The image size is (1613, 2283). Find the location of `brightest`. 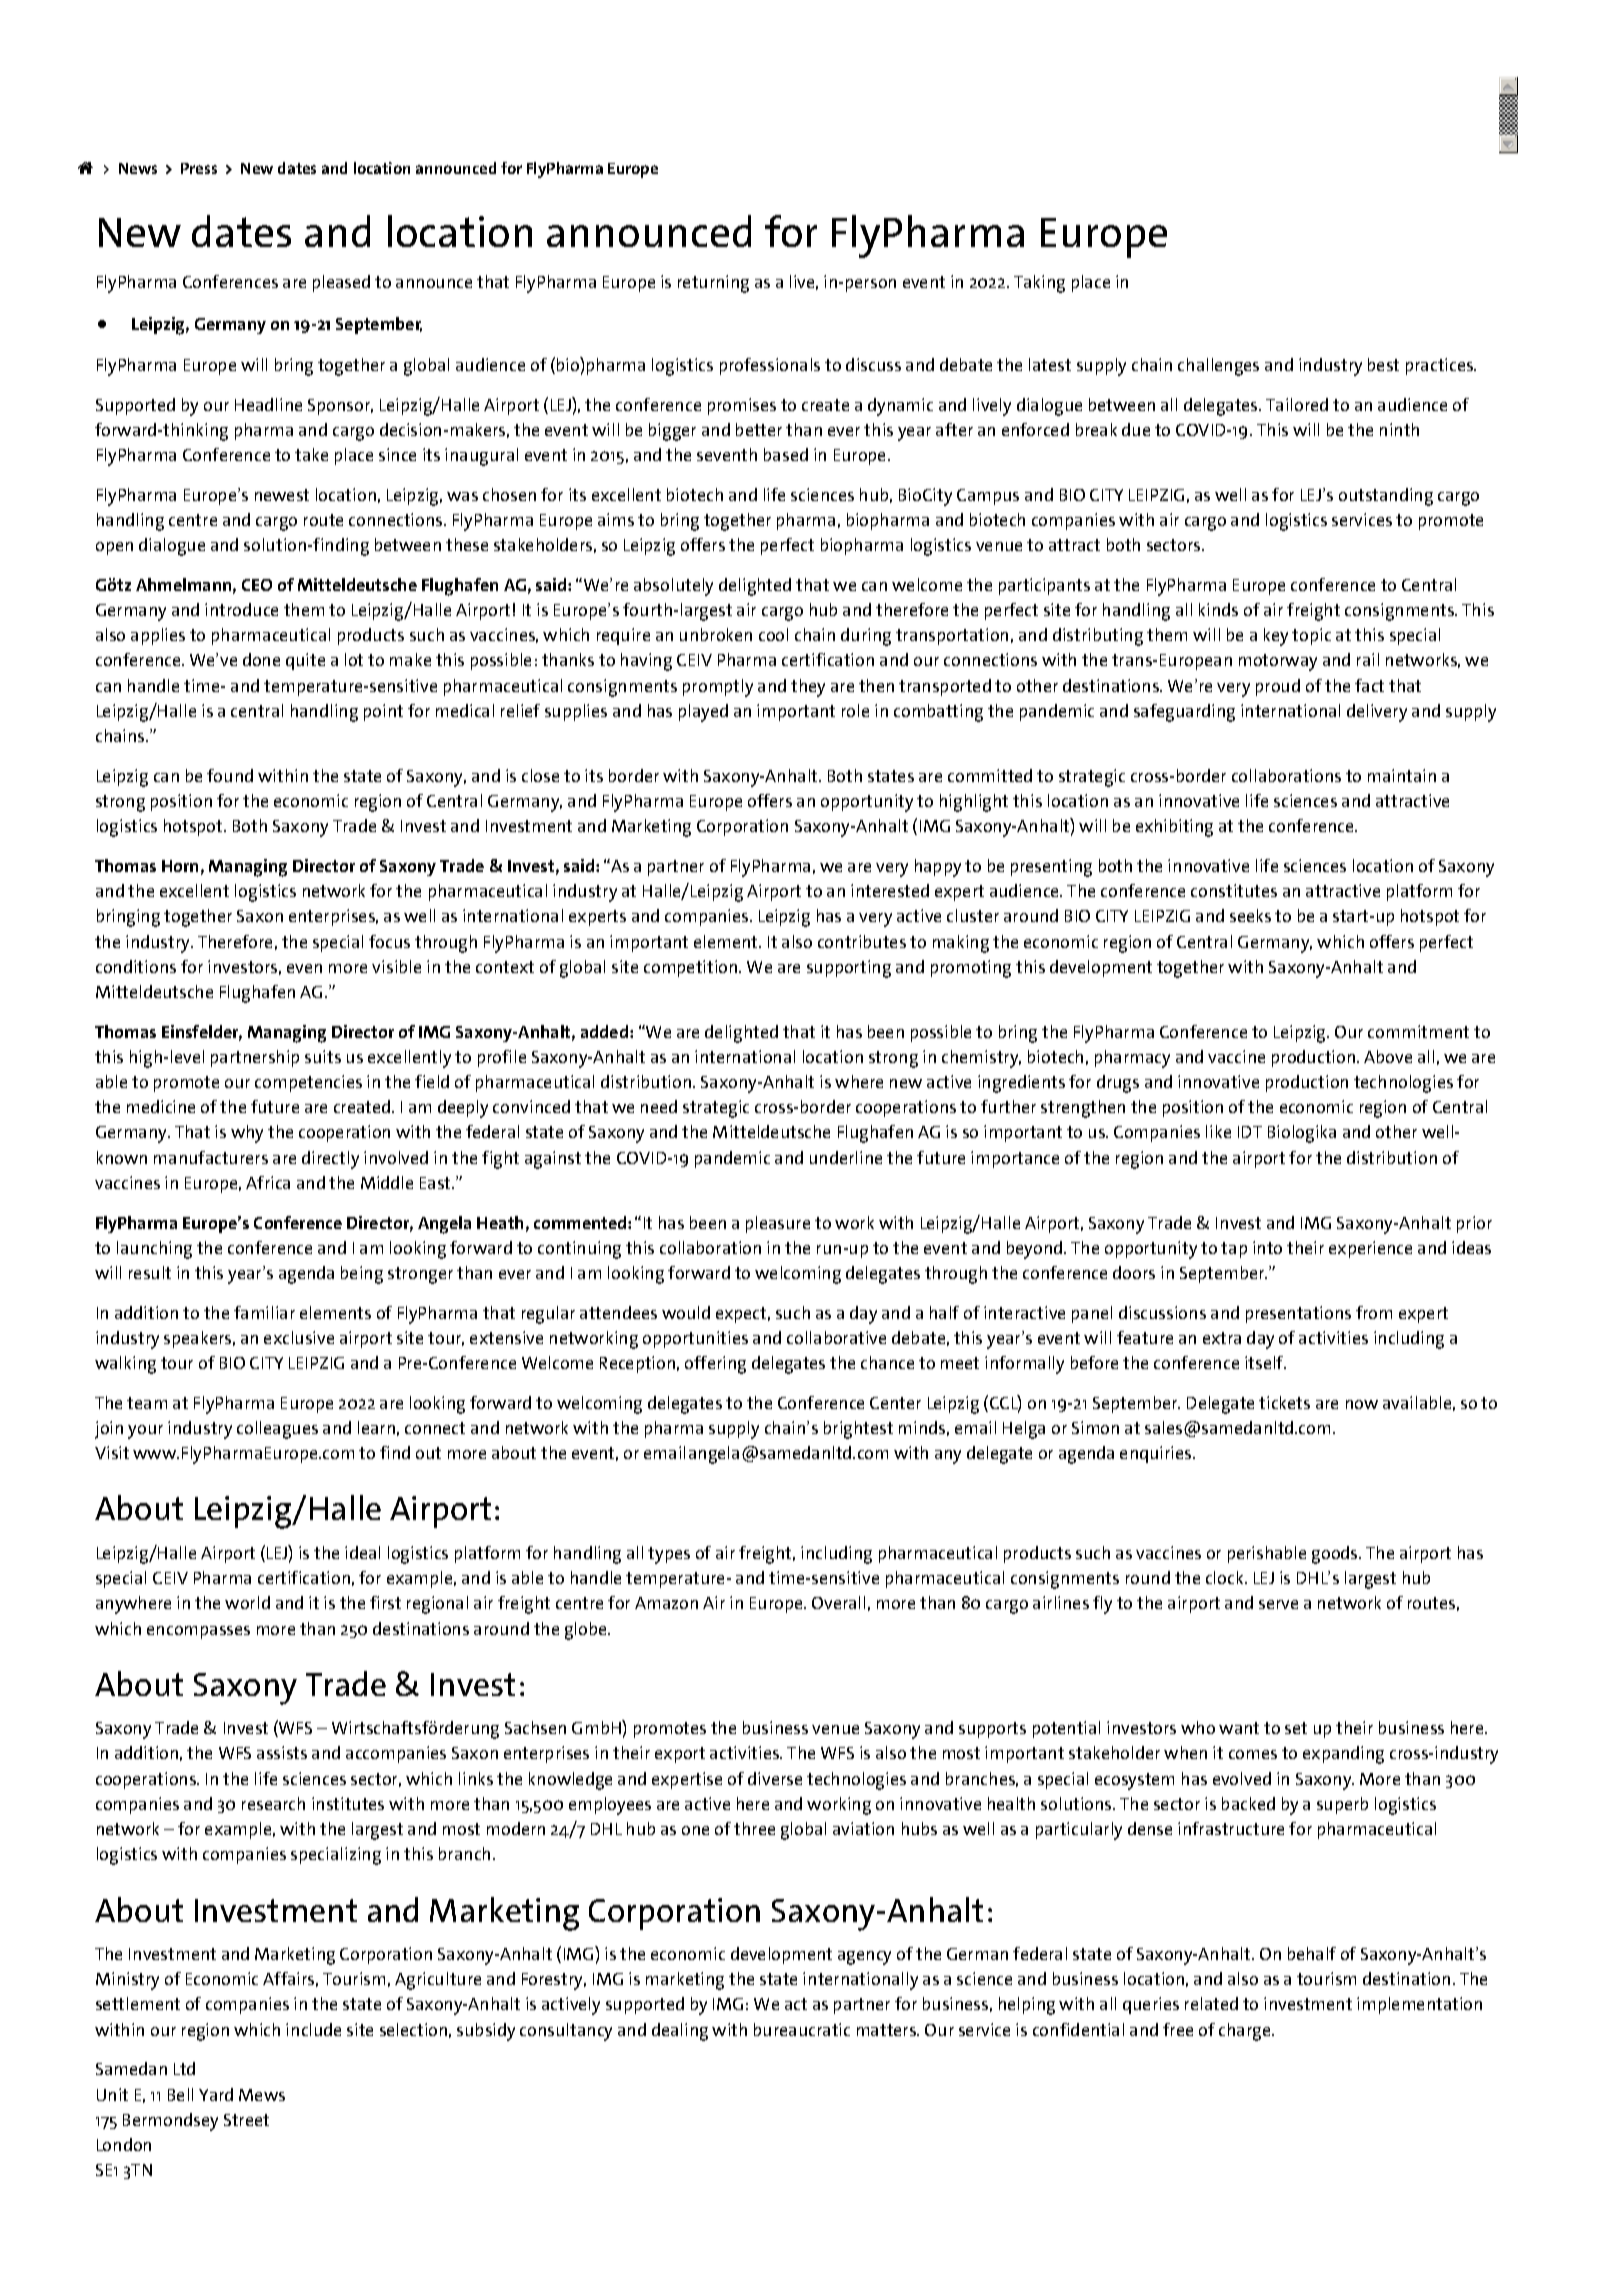

brightest is located at coordinates (858, 1430).
